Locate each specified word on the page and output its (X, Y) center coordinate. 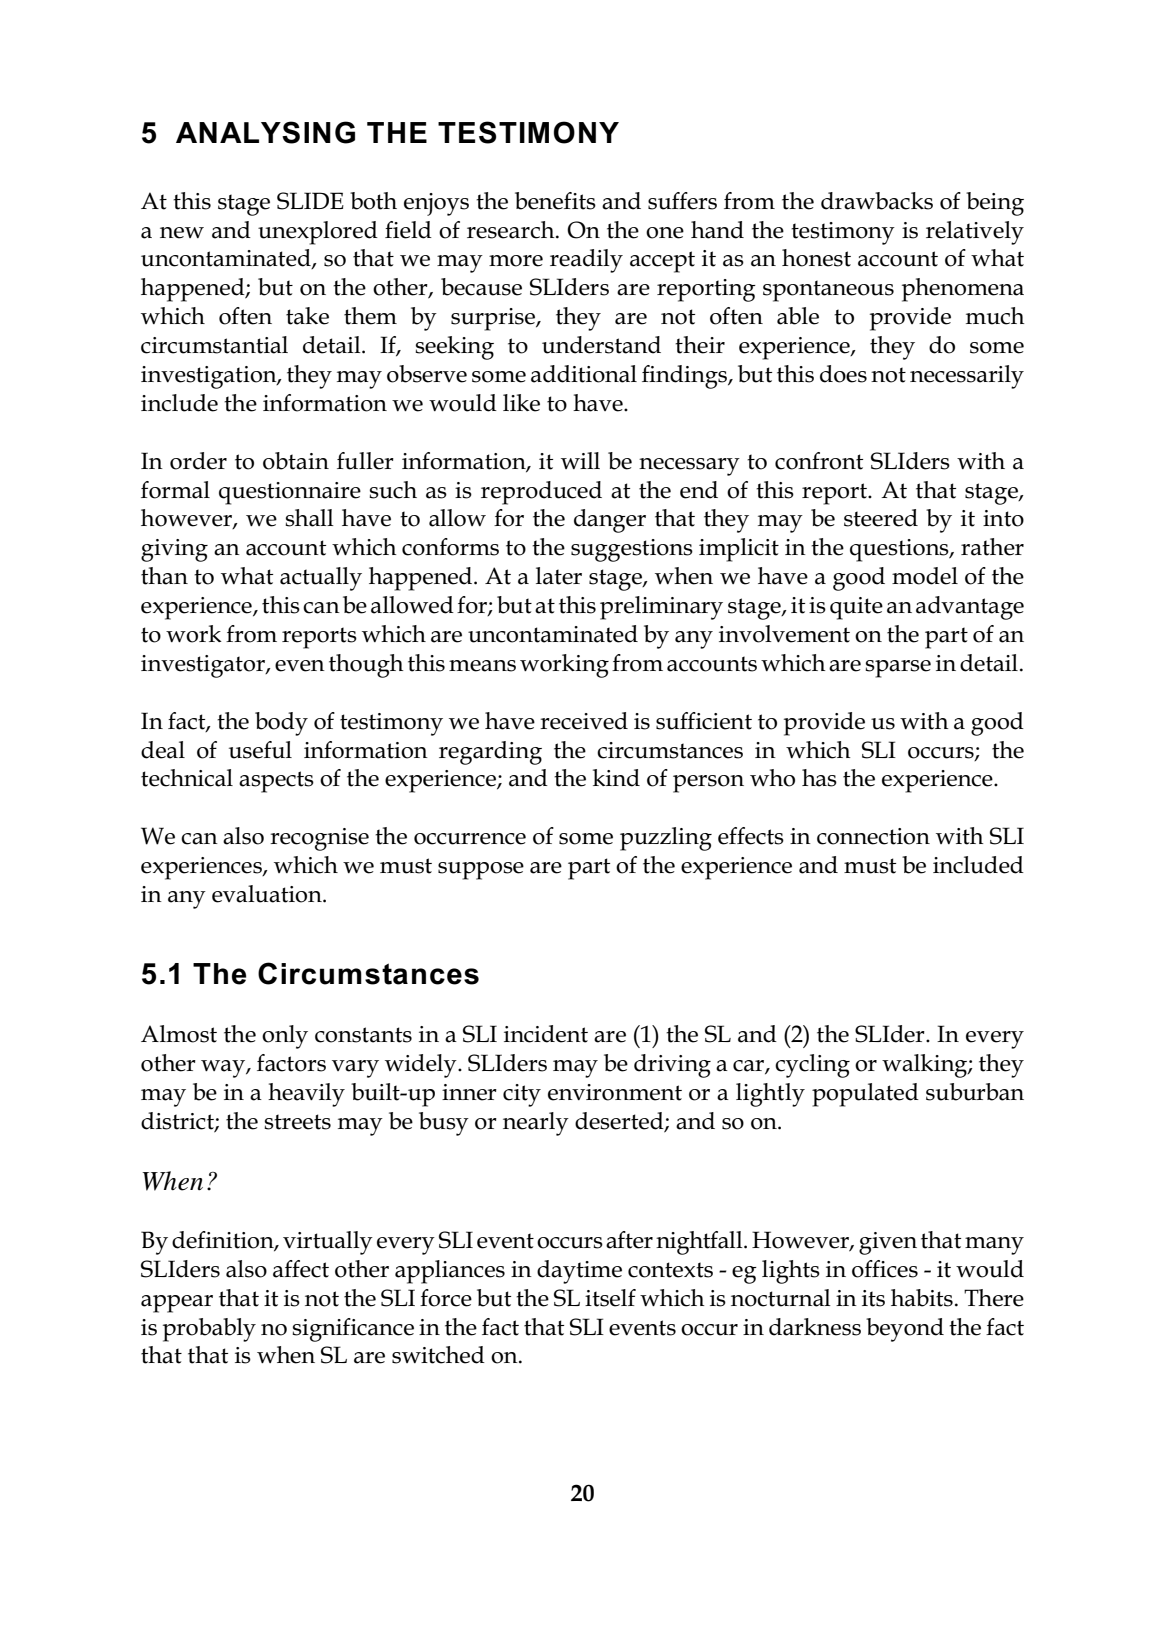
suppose (481, 871)
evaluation (268, 894)
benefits (555, 201)
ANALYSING (265, 132)
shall (309, 518)
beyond (905, 1330)
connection (873, 836)
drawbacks (877, 201)
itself (610, 1298)
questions (900, 550)
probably (209, 1330)
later (559, 576)
